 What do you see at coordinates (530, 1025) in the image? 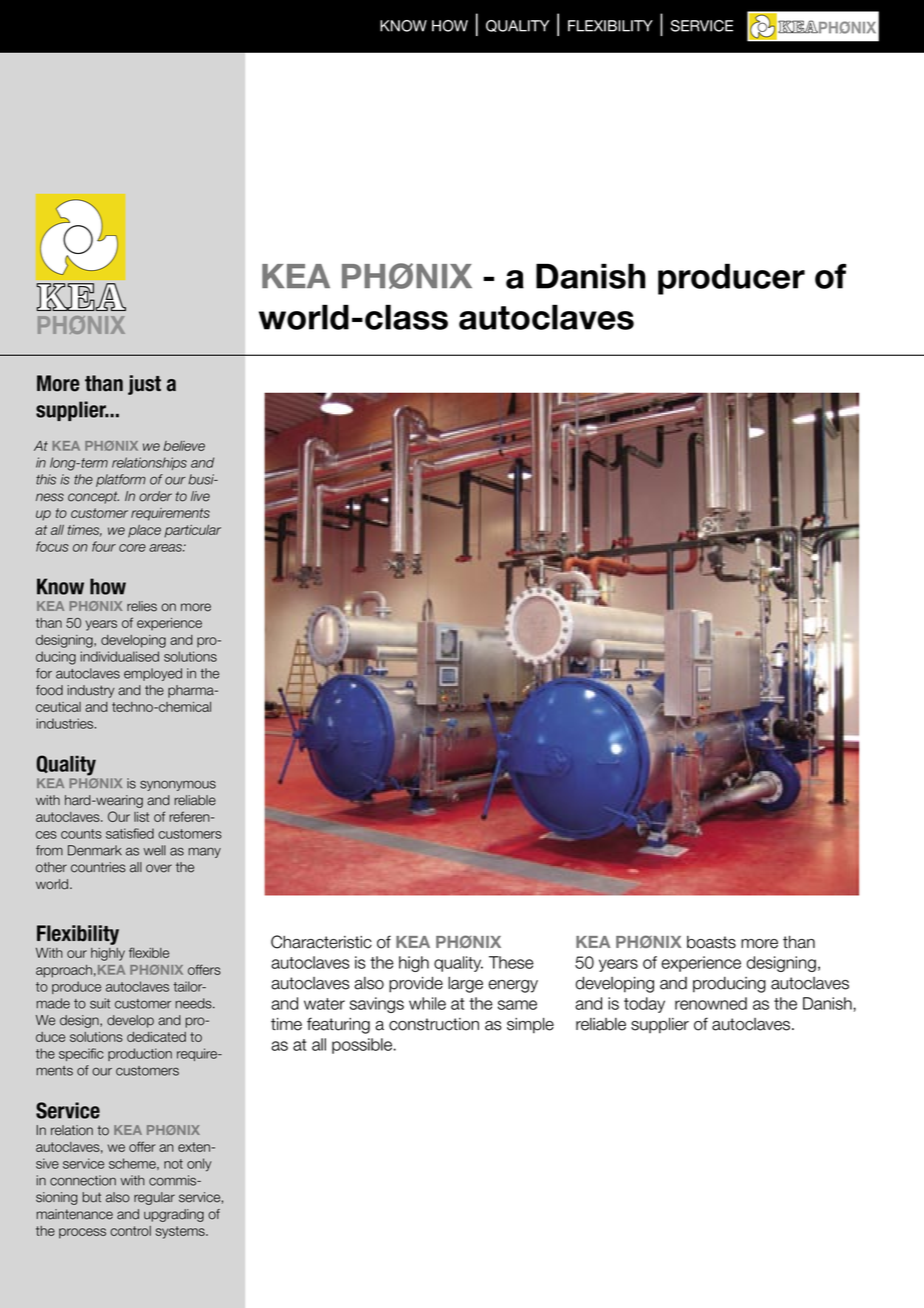
I see `simple` at bounding box center [530, 1025].
